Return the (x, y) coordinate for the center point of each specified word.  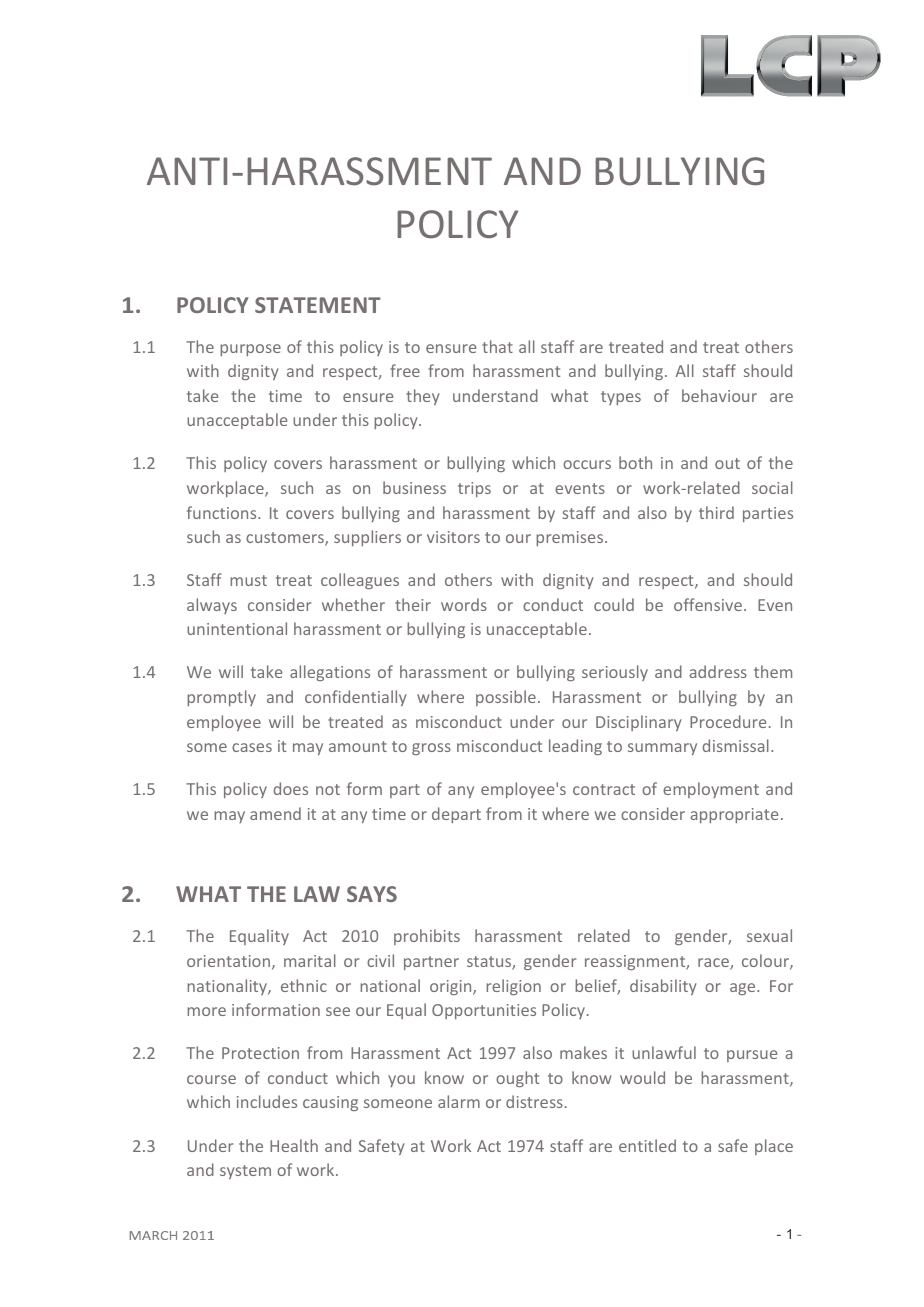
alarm (459, 1101)
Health (294, 1145)
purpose (250, 350)
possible (506, 698)
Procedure (728, 721)
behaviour (719, 395)
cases (252, 747)
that (497, 346)
